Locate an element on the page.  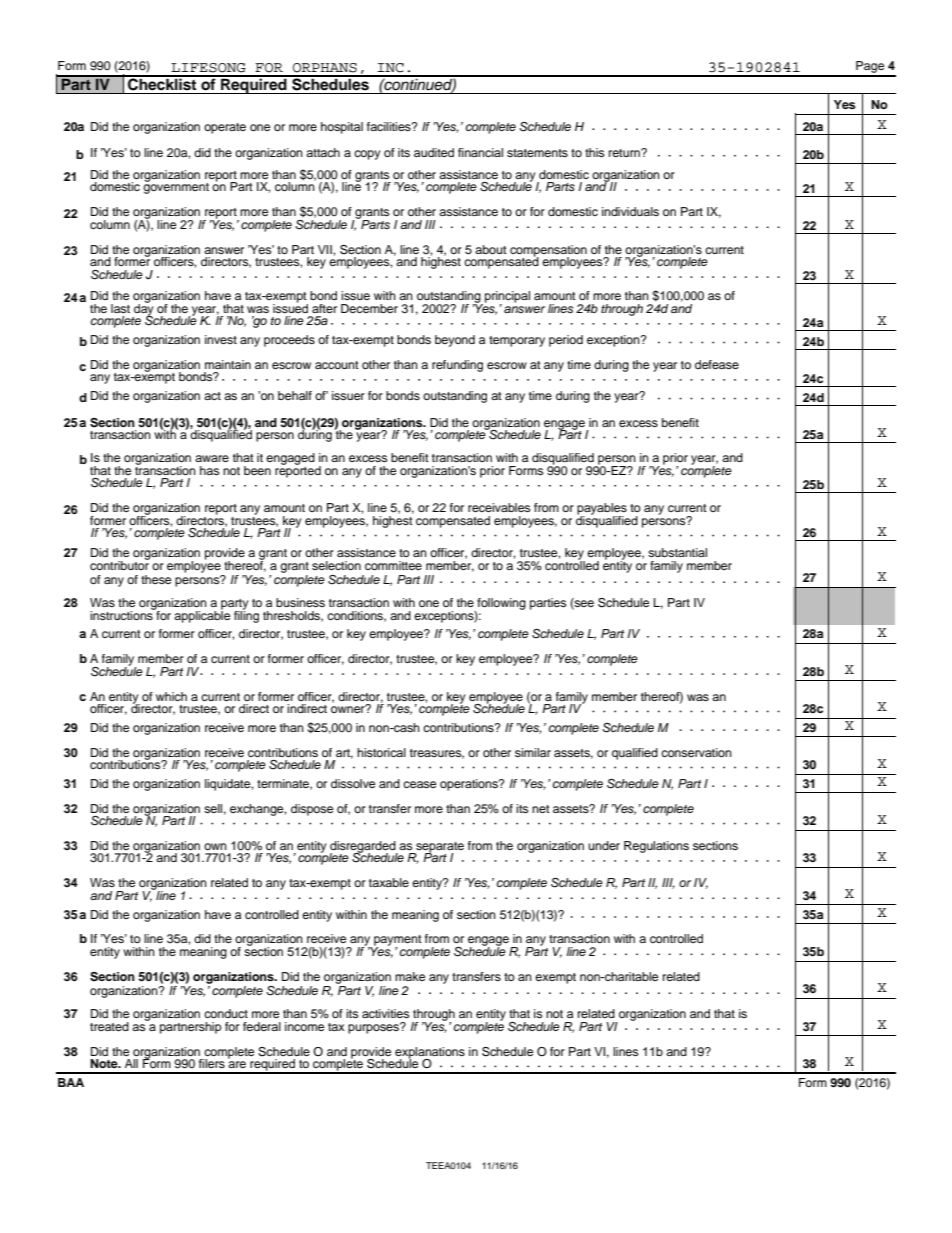
conservation is located at coordinates (696, 752).
